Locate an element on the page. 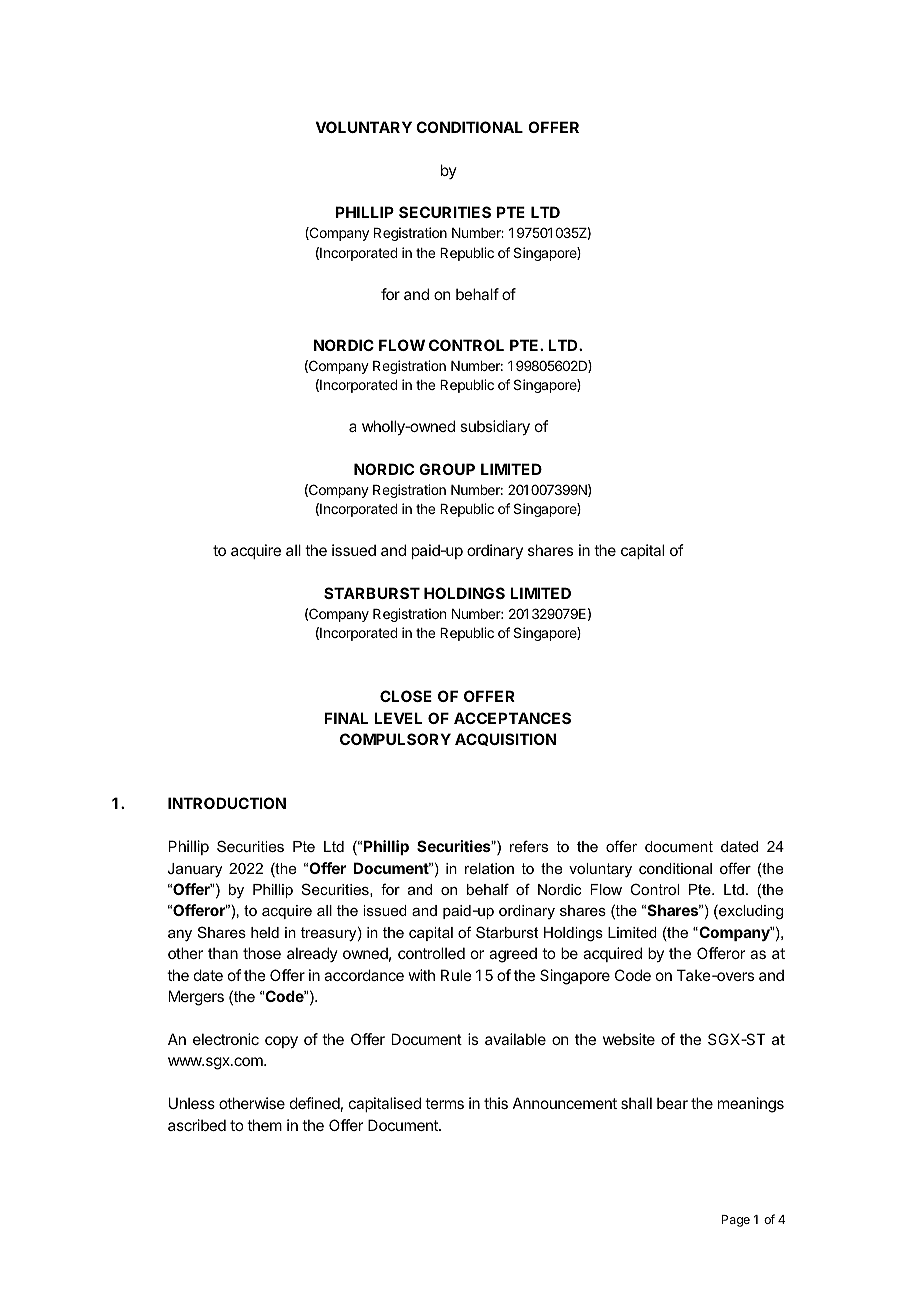  Rule is located at coordinates (456, 975).
